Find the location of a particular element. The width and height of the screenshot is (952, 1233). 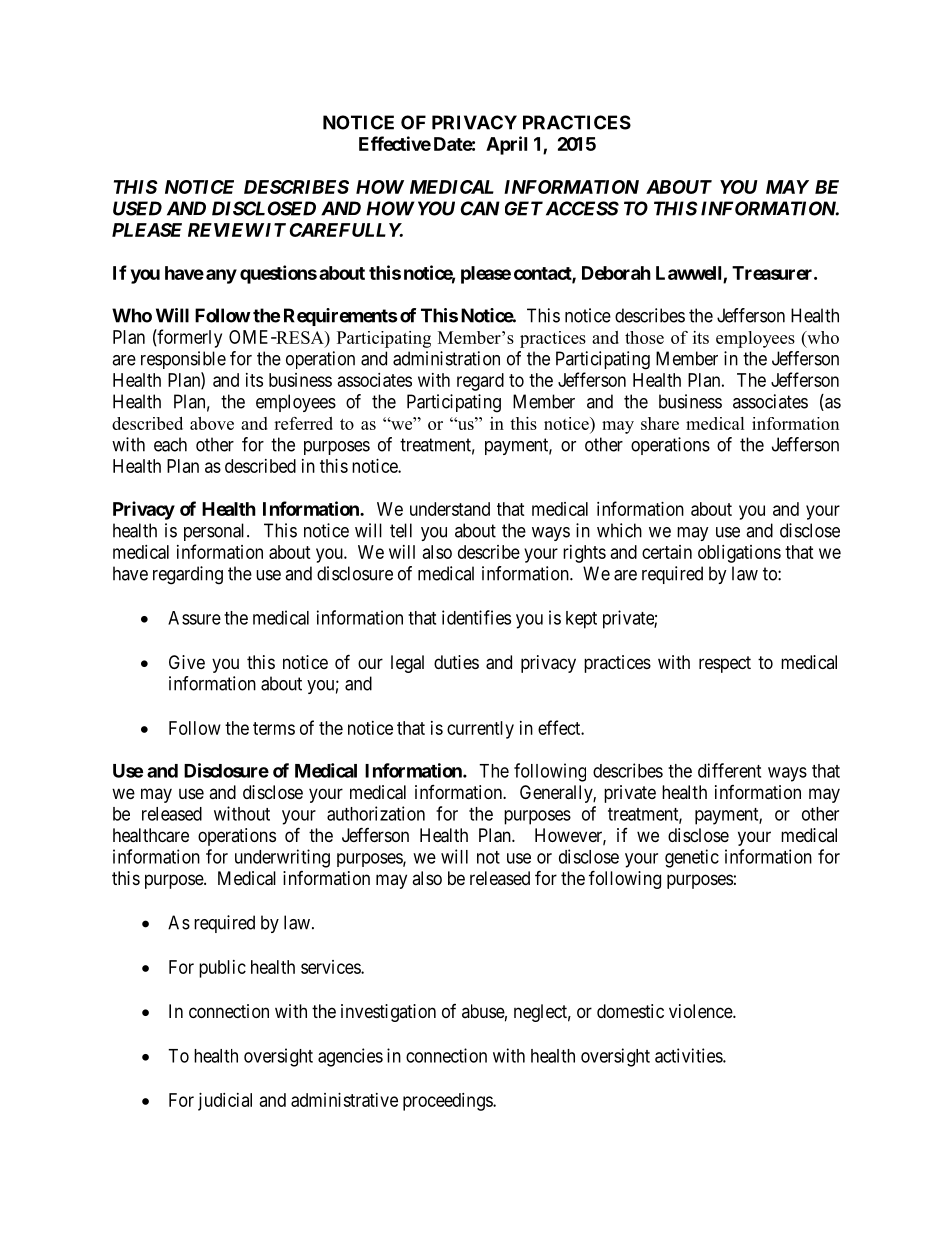

different is located at coordinates (729, 770).
